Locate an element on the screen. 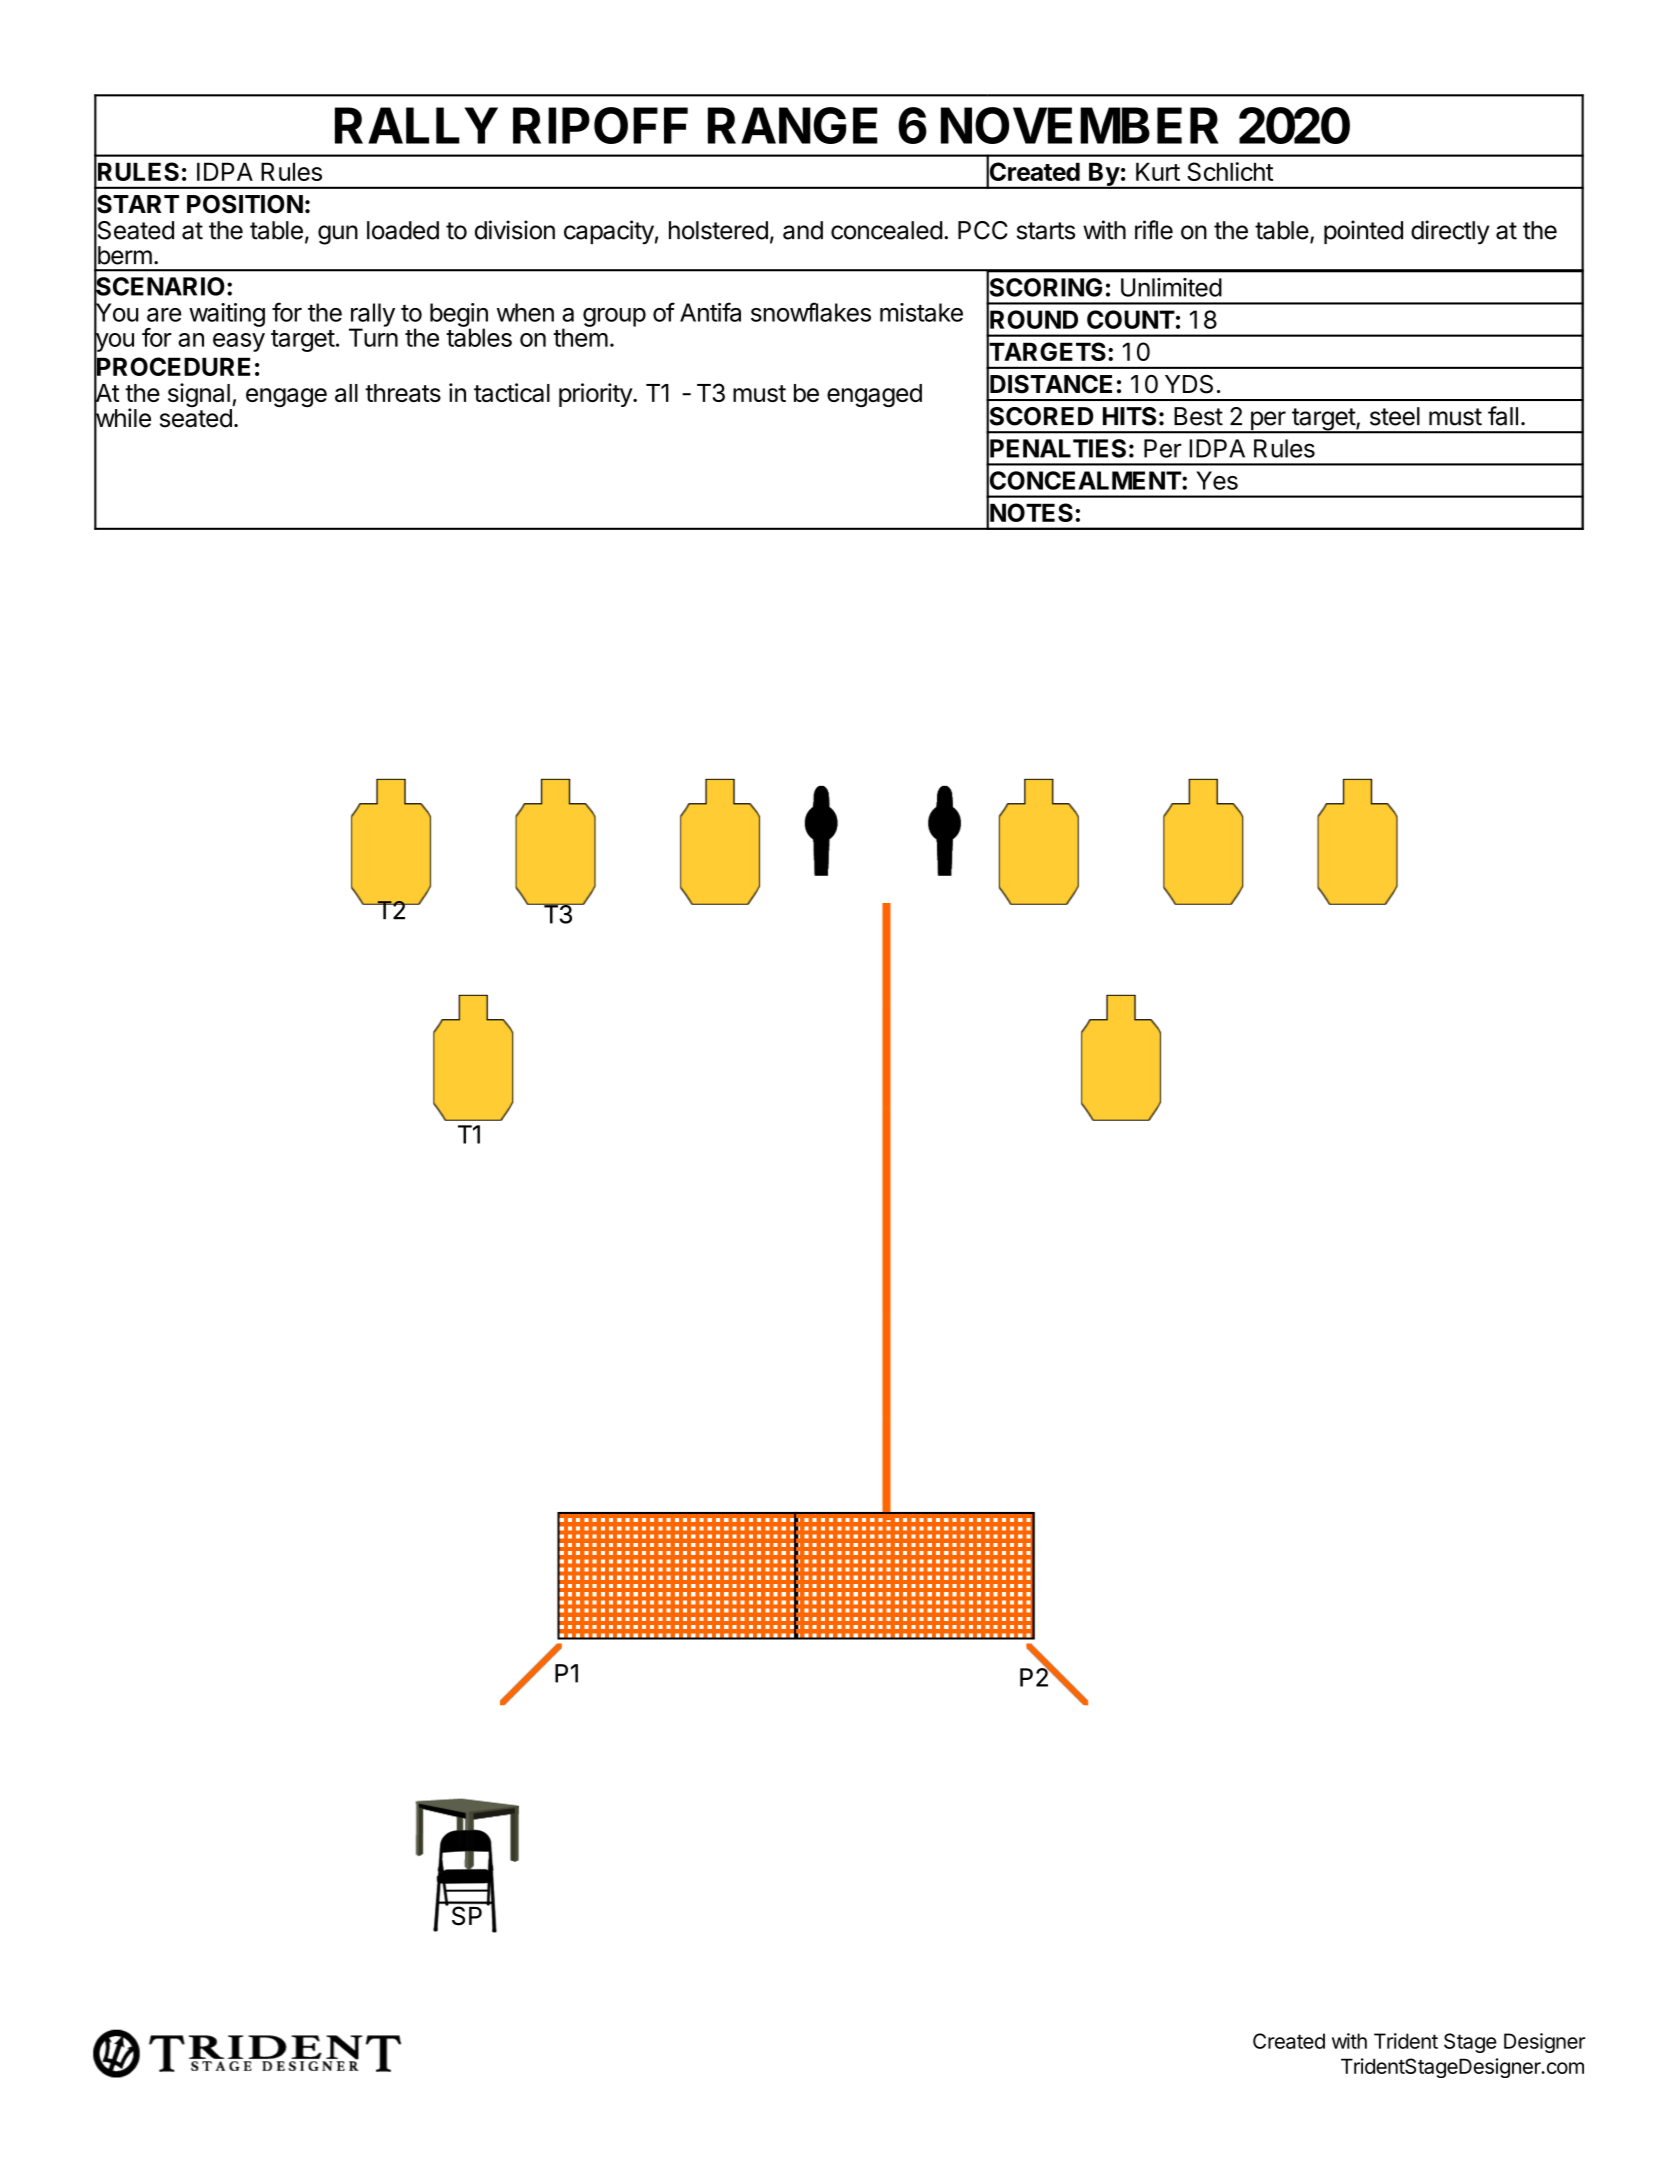 This screenshot has height=2172, width=1678. Unlimited is located at coordinates (1171, 287).
